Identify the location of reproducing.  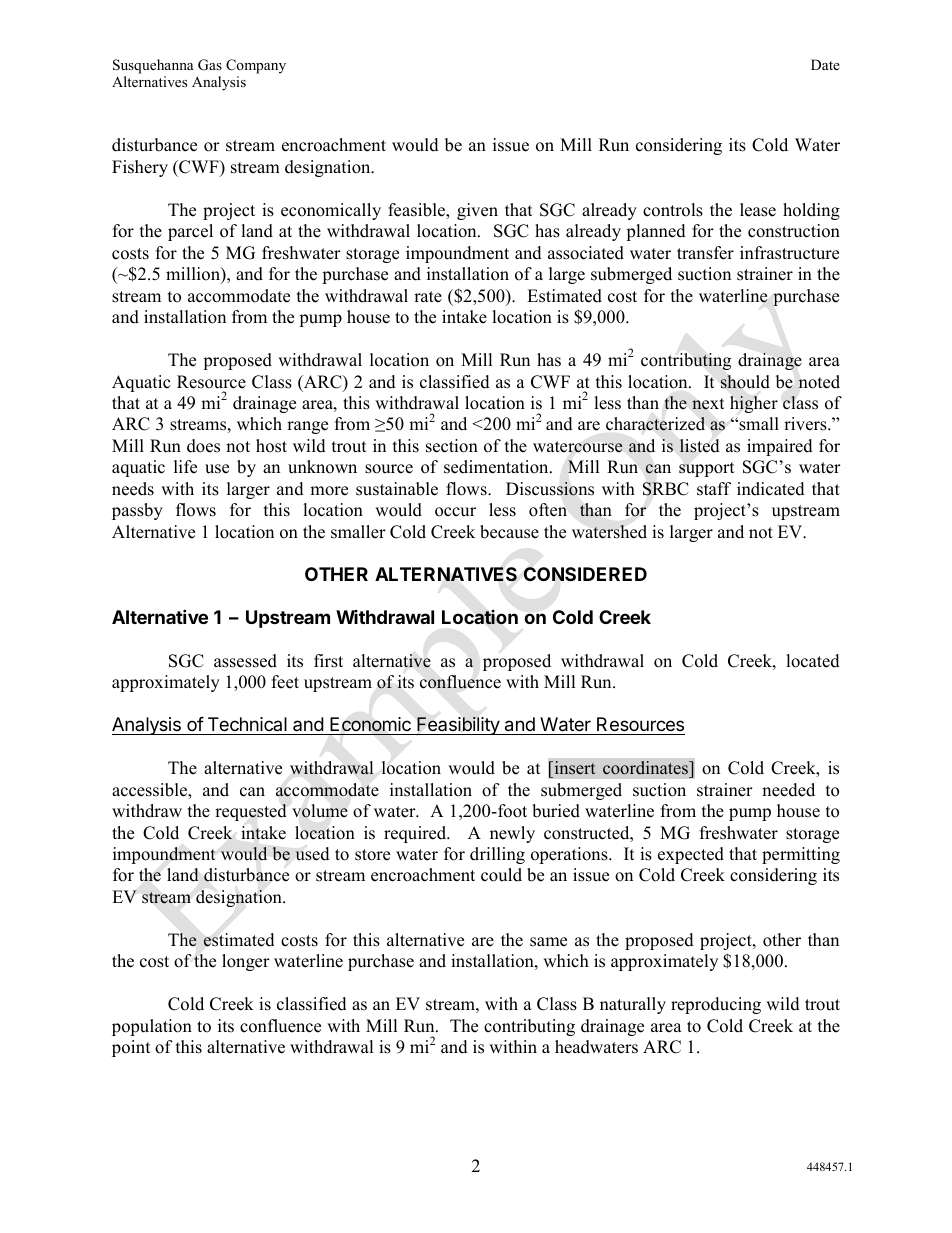
(716, 1005).
